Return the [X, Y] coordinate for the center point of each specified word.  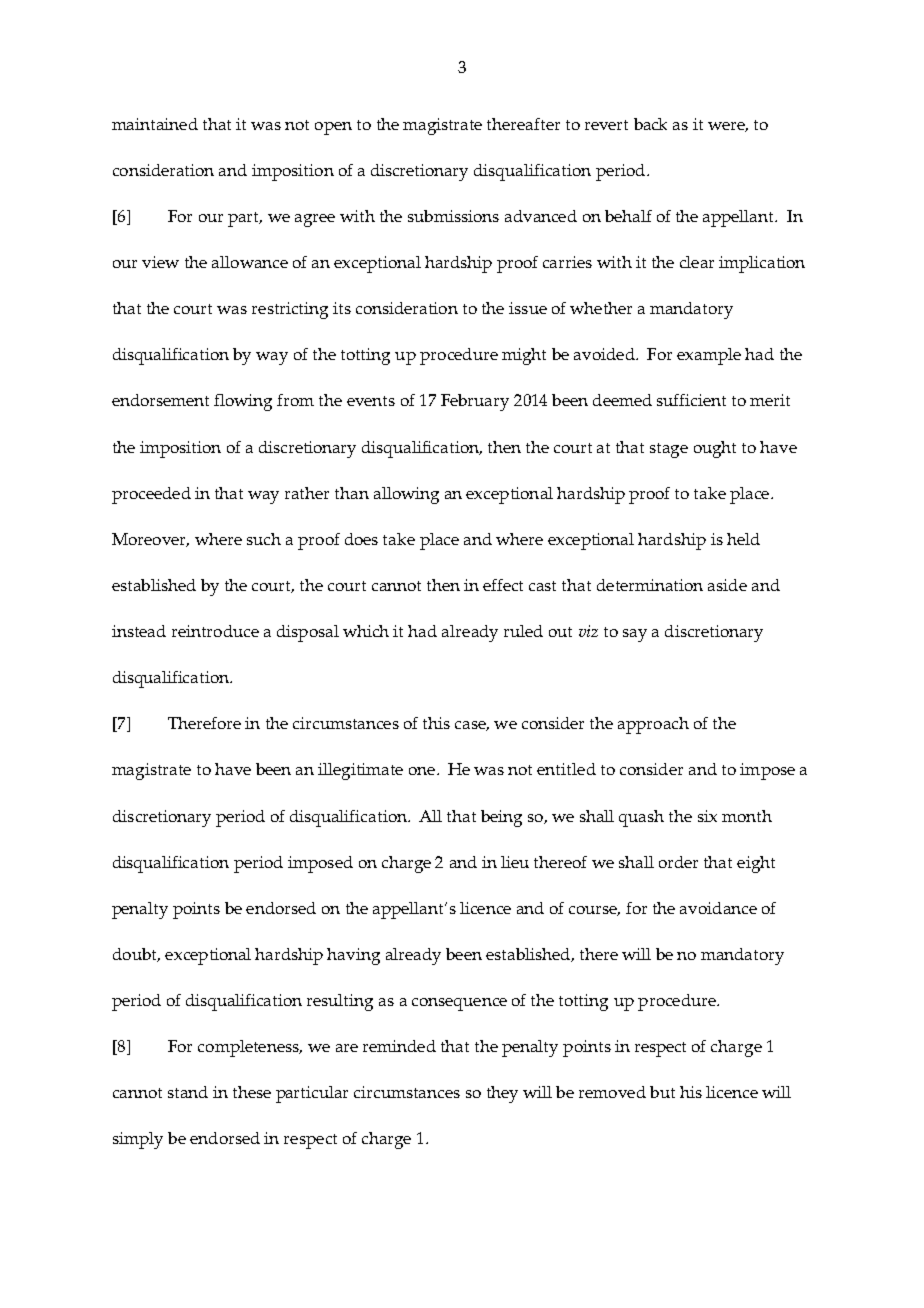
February [475, 402]
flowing [243, 402]
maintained [155, 124]
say [635, 635]
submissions [453, 216]
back [650, 124]
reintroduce [215, 631]
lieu [515, 862]
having [353, 956]
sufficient [691, 400]
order [678, 862]
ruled [523, 631]
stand [188, 1092]
